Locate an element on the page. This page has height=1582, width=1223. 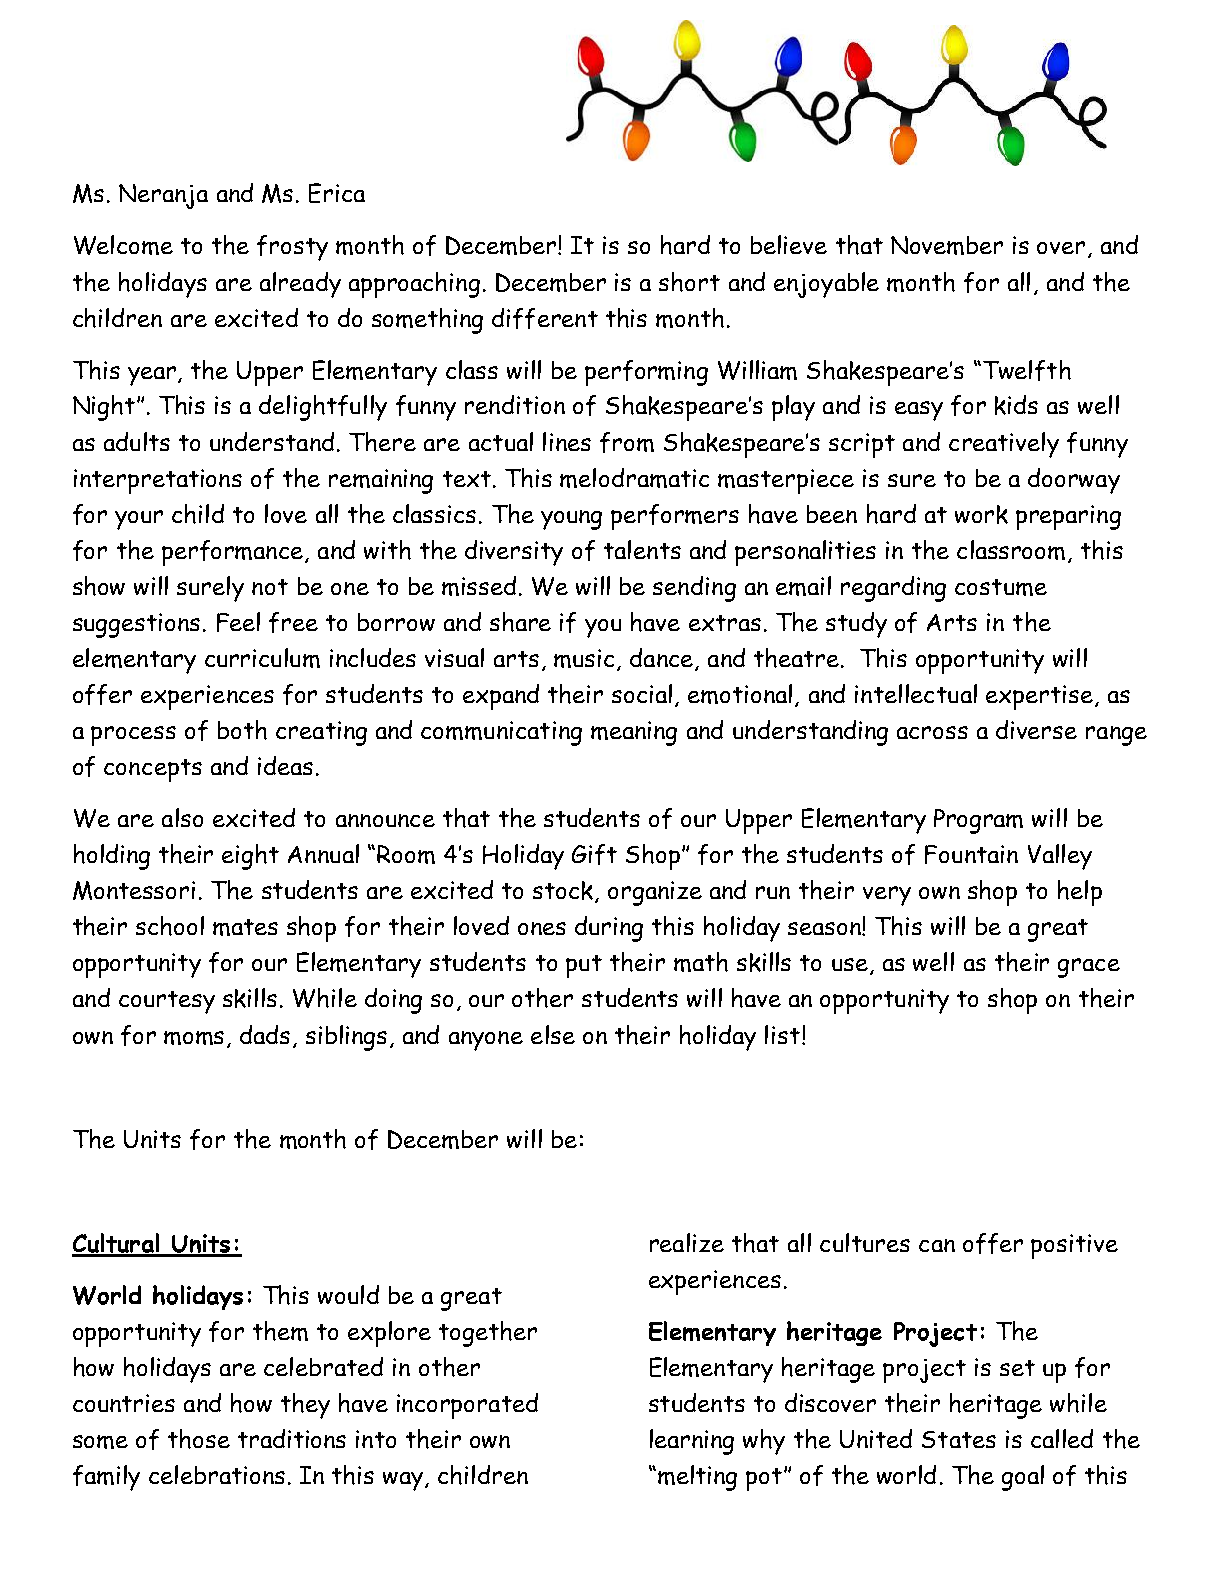
short is located at coordinates (689, 282).
